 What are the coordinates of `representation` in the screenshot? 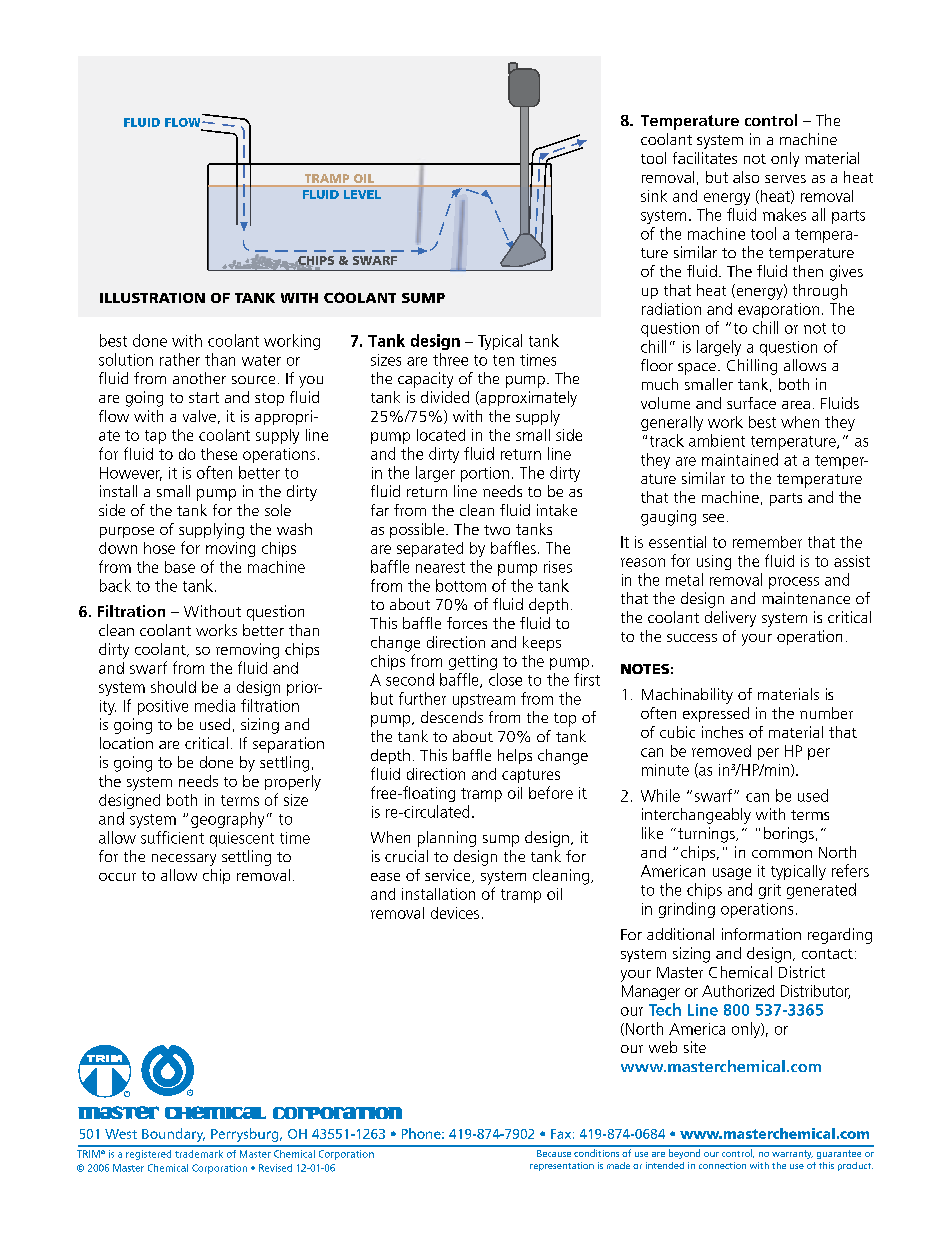 It's located at (562, 1166).
